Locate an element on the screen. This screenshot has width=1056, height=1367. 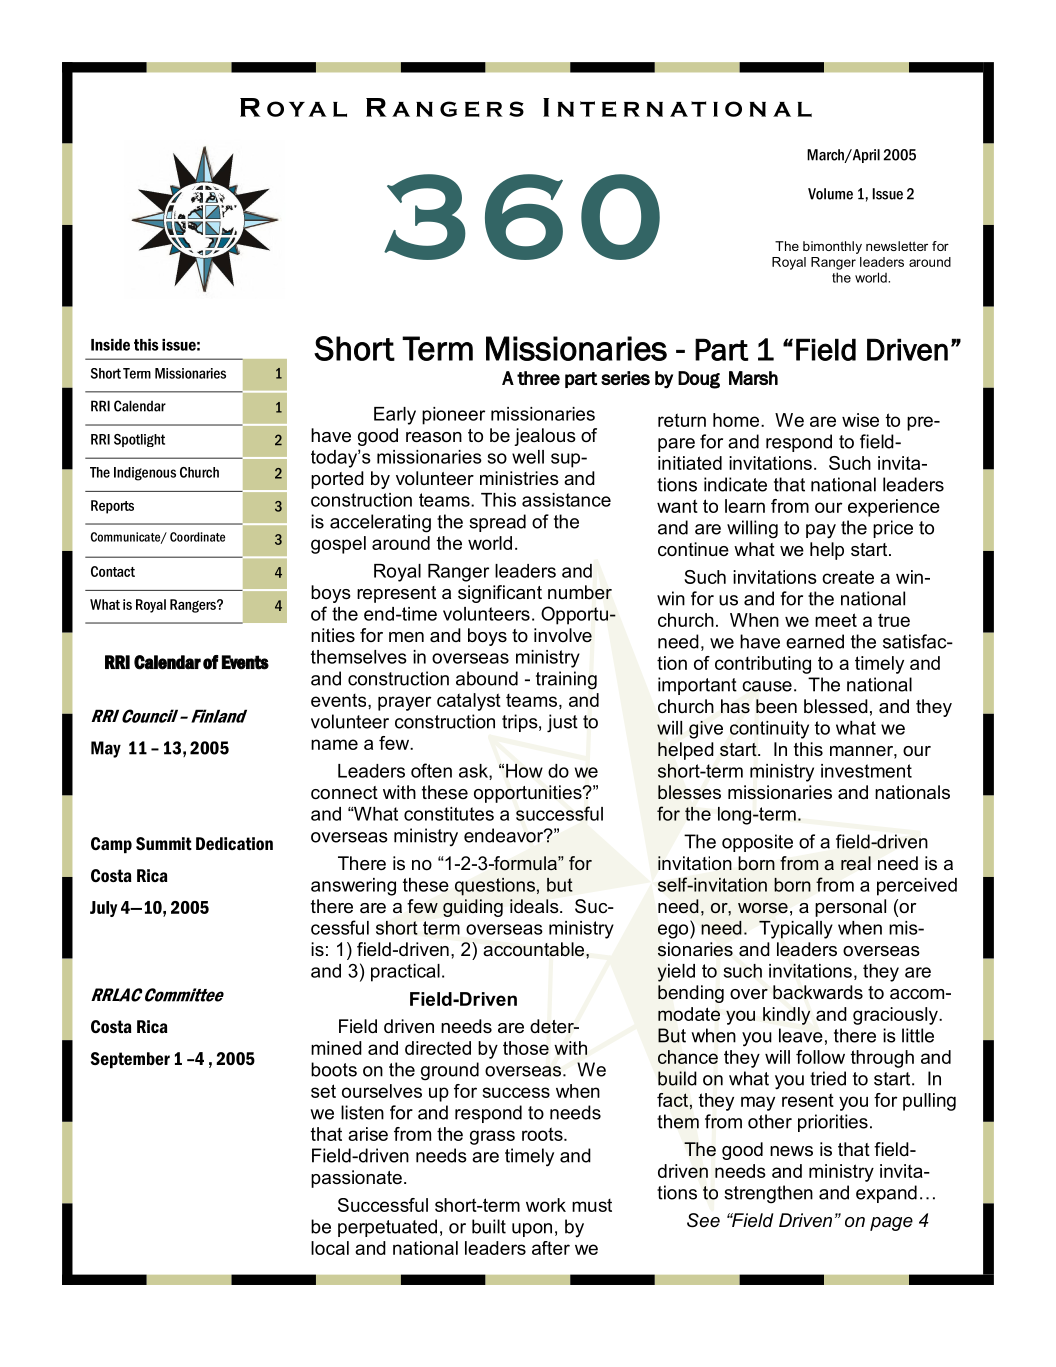
Coordinate is located at coordinates (197, 537).
